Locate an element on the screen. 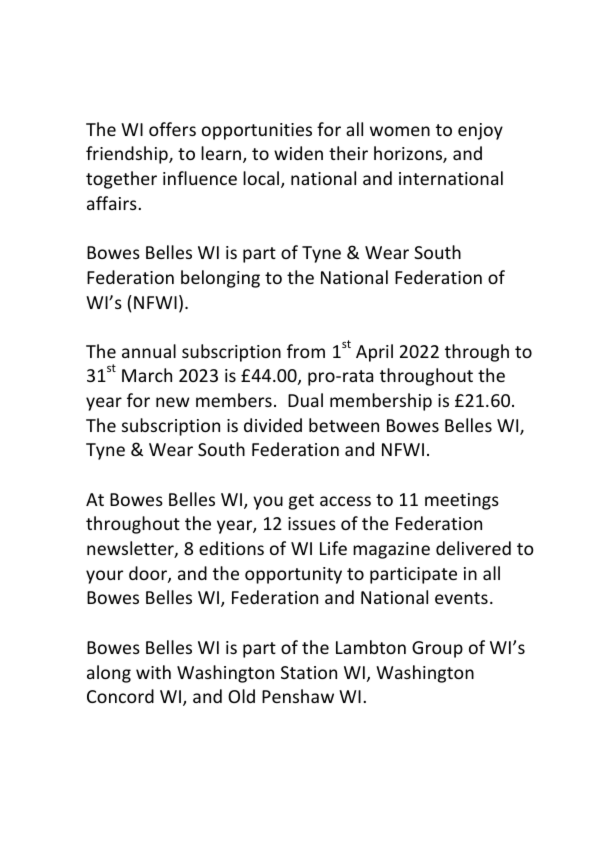 This screenshot has height=848, width=602. Station is located at coordinates (309, 672).
